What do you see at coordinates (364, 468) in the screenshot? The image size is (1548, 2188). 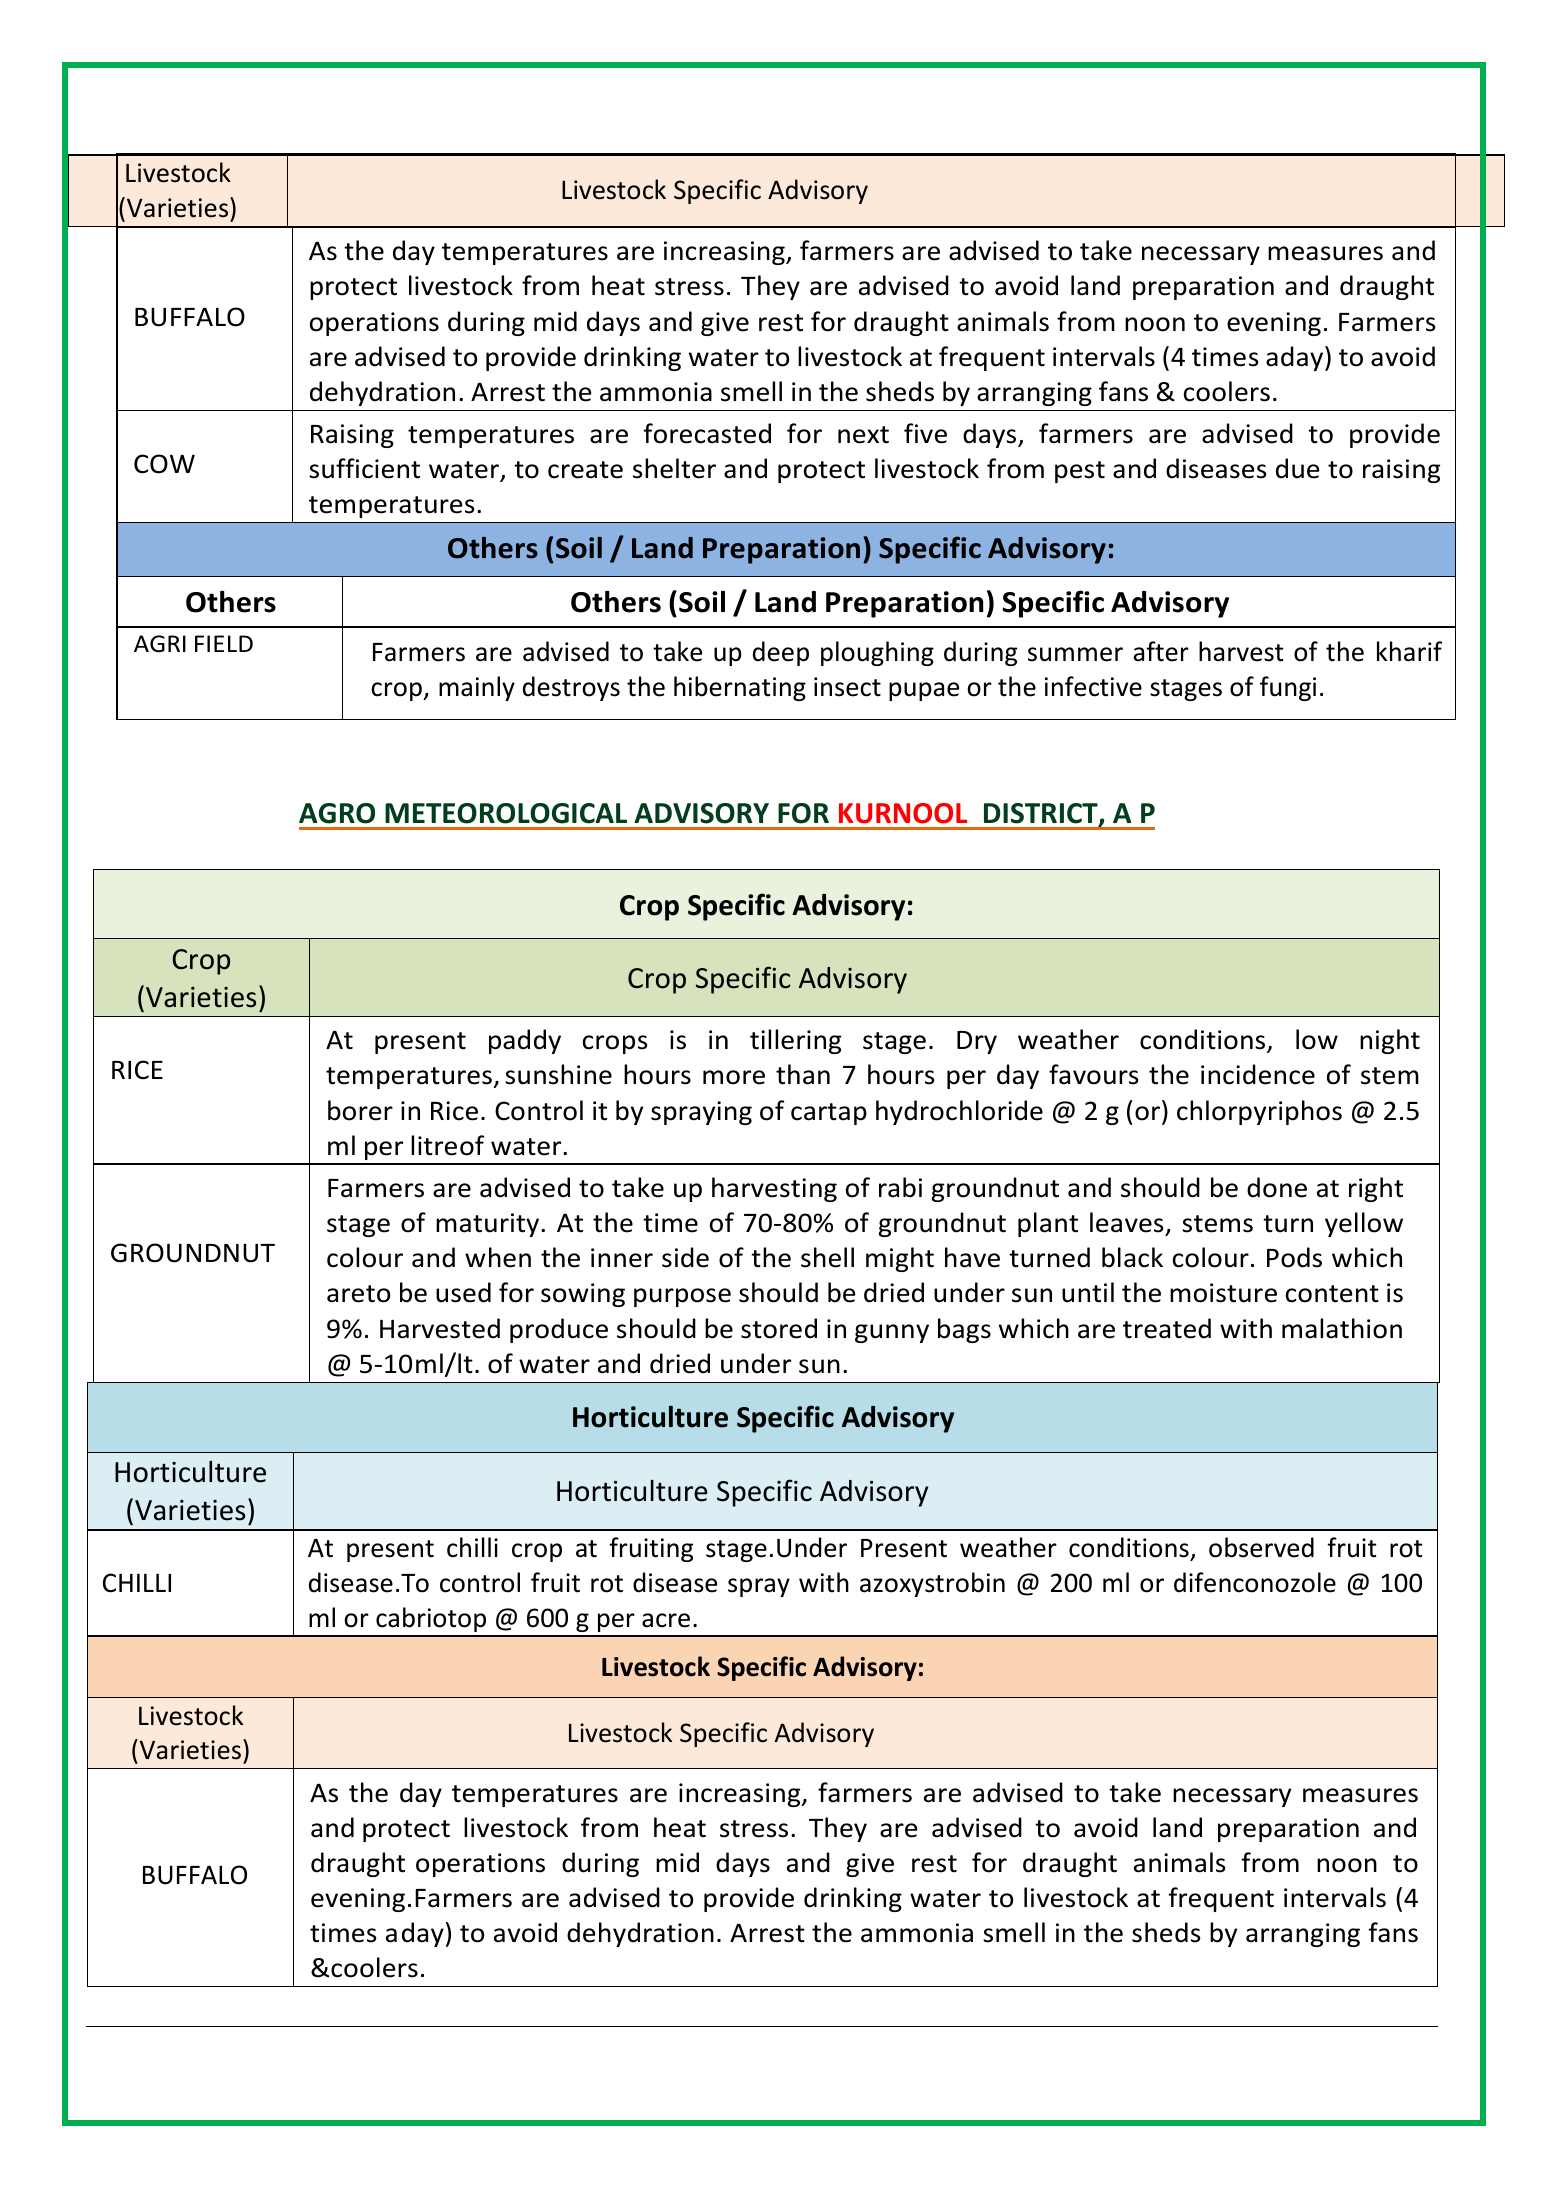 I see `sufficient` at bounding box center [364, 468].
